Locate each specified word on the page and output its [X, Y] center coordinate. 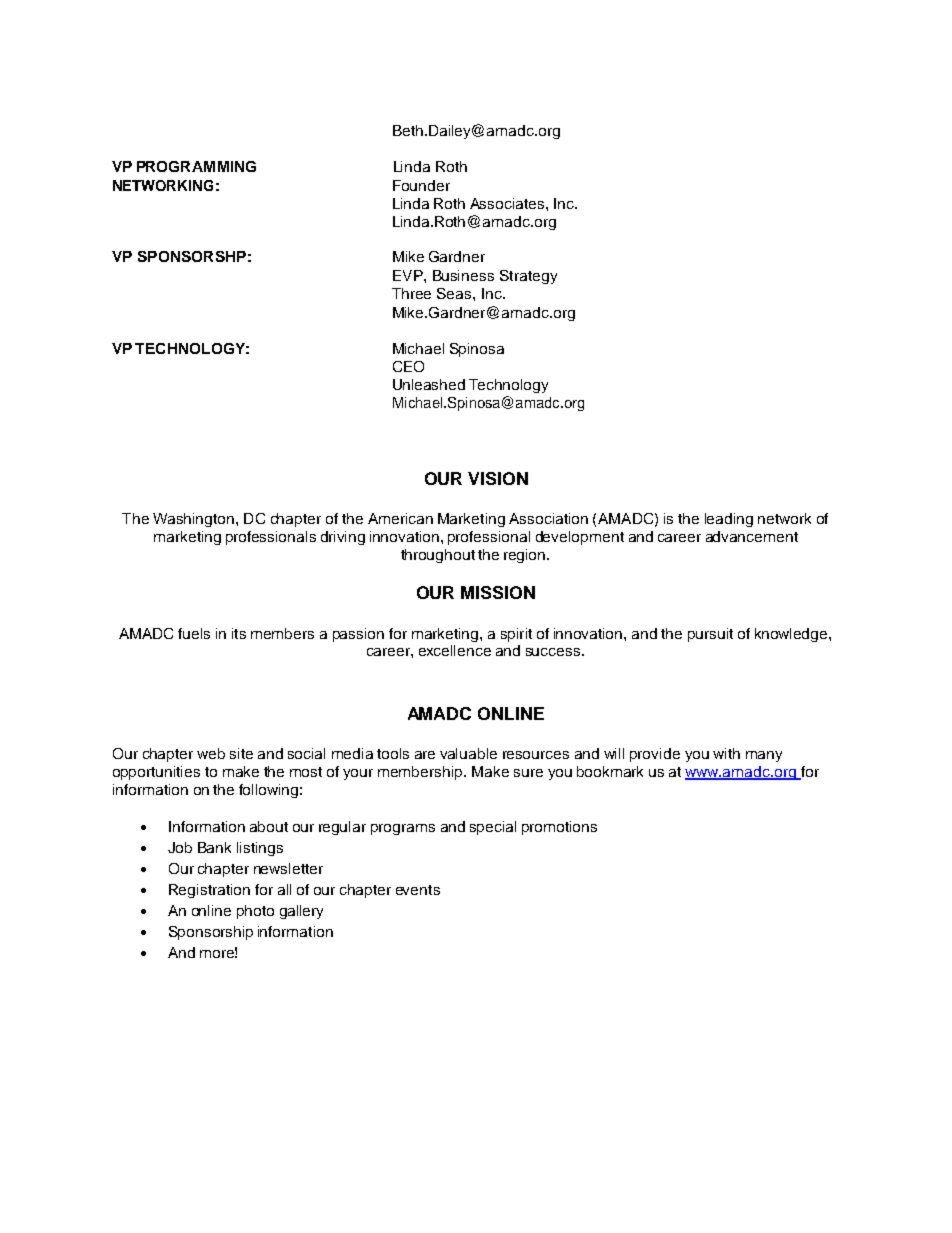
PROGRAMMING [196, 166]
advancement [752, 536]
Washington [193, 520]
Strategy [528, 277]
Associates [508, 203]
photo [255, 912]
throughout [438, 556]
